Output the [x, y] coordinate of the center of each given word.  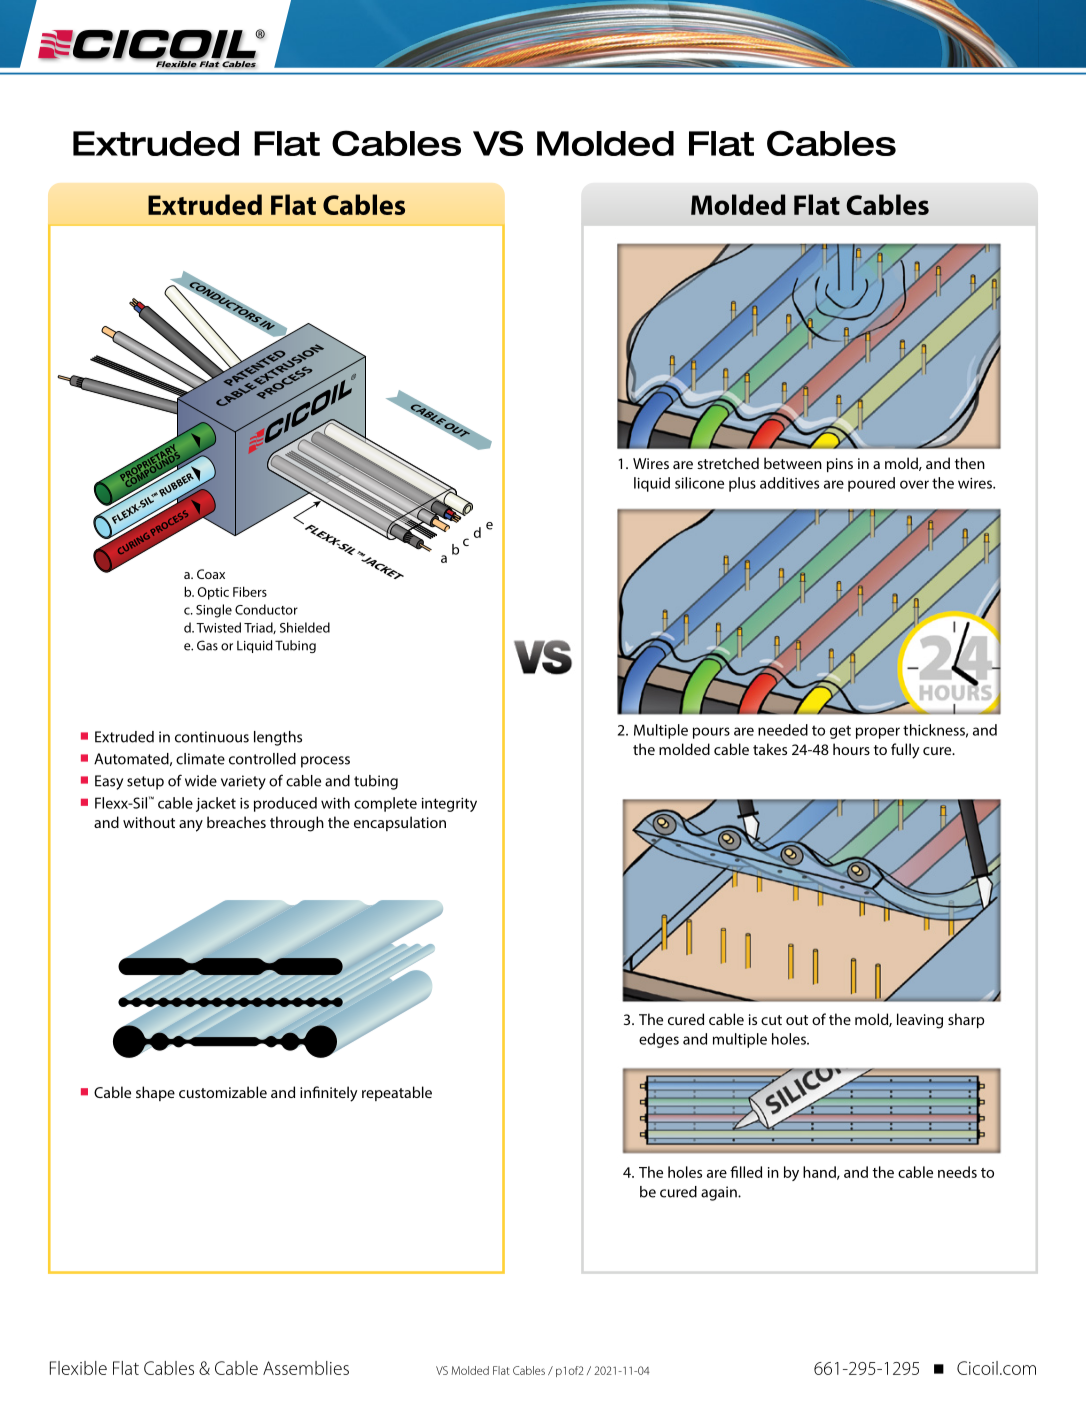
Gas [207, 645]
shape [155, 1093]
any [191, 826]
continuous [212, 737]
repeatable [397, 1093]
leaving [920, 1021]
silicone [699, 483]
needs [957, 1172]
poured [871, 484]
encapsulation [400, 823]
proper [878, 733]
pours [711, 733]
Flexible [78, 1368]
